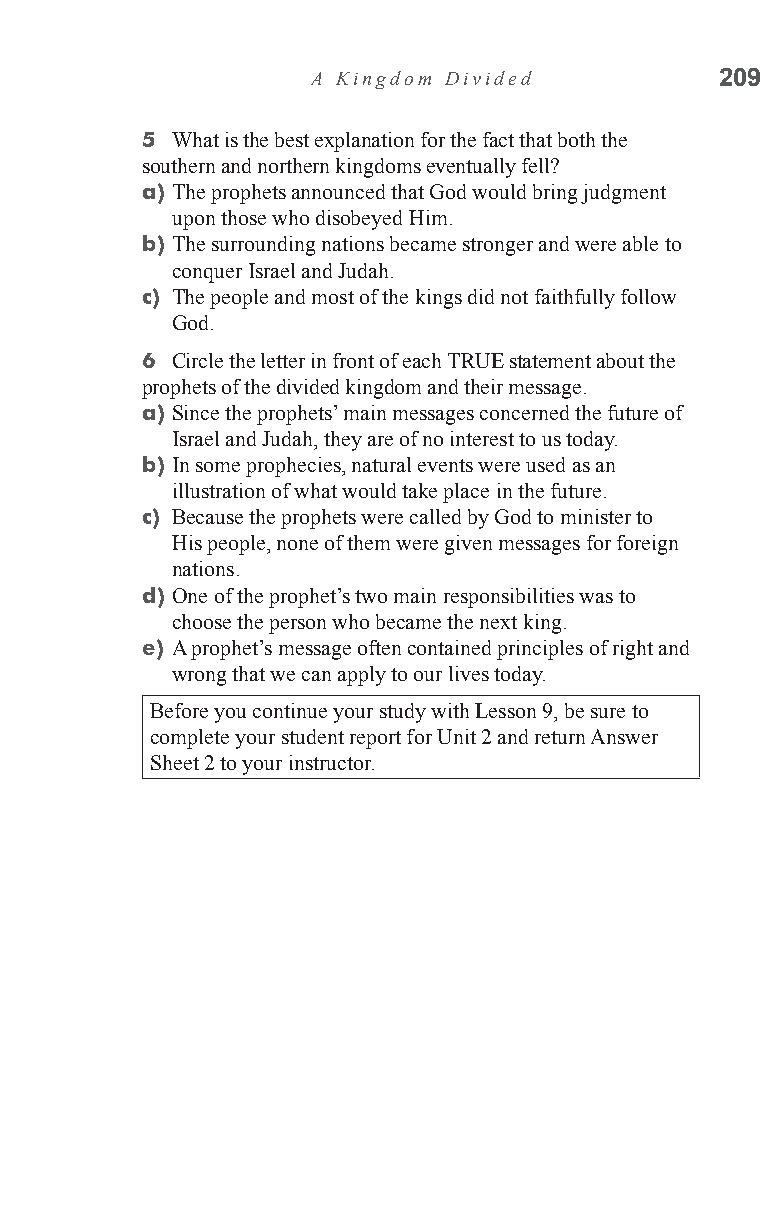 The image size is (783, 1210). What do you see at coordinates (218, 467) in the screenshot?
I see `some` at bounding box center [218, 467].
